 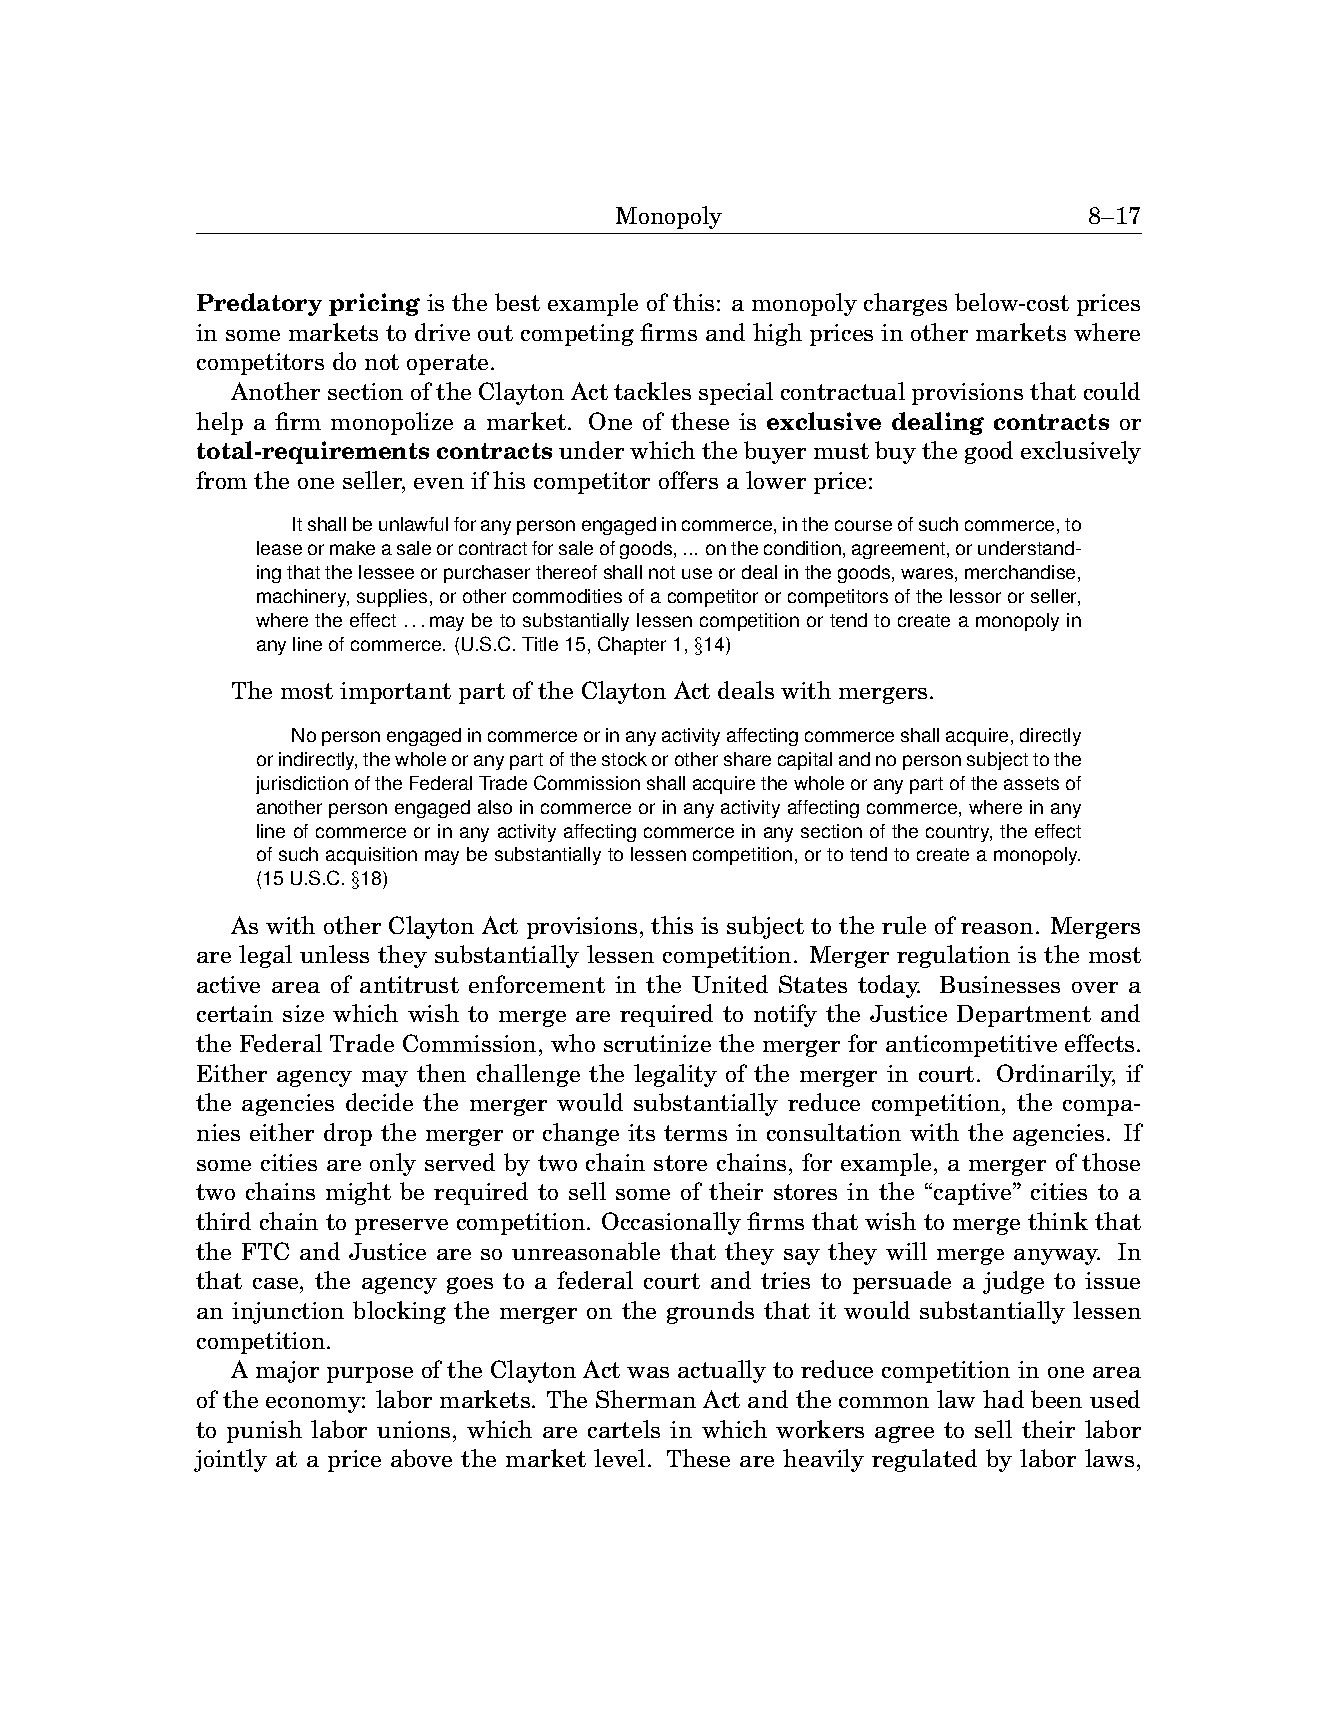 What do you see at coordinates (374, 304) in the page?
I see `pricing` at bounding box center [374, 304].
